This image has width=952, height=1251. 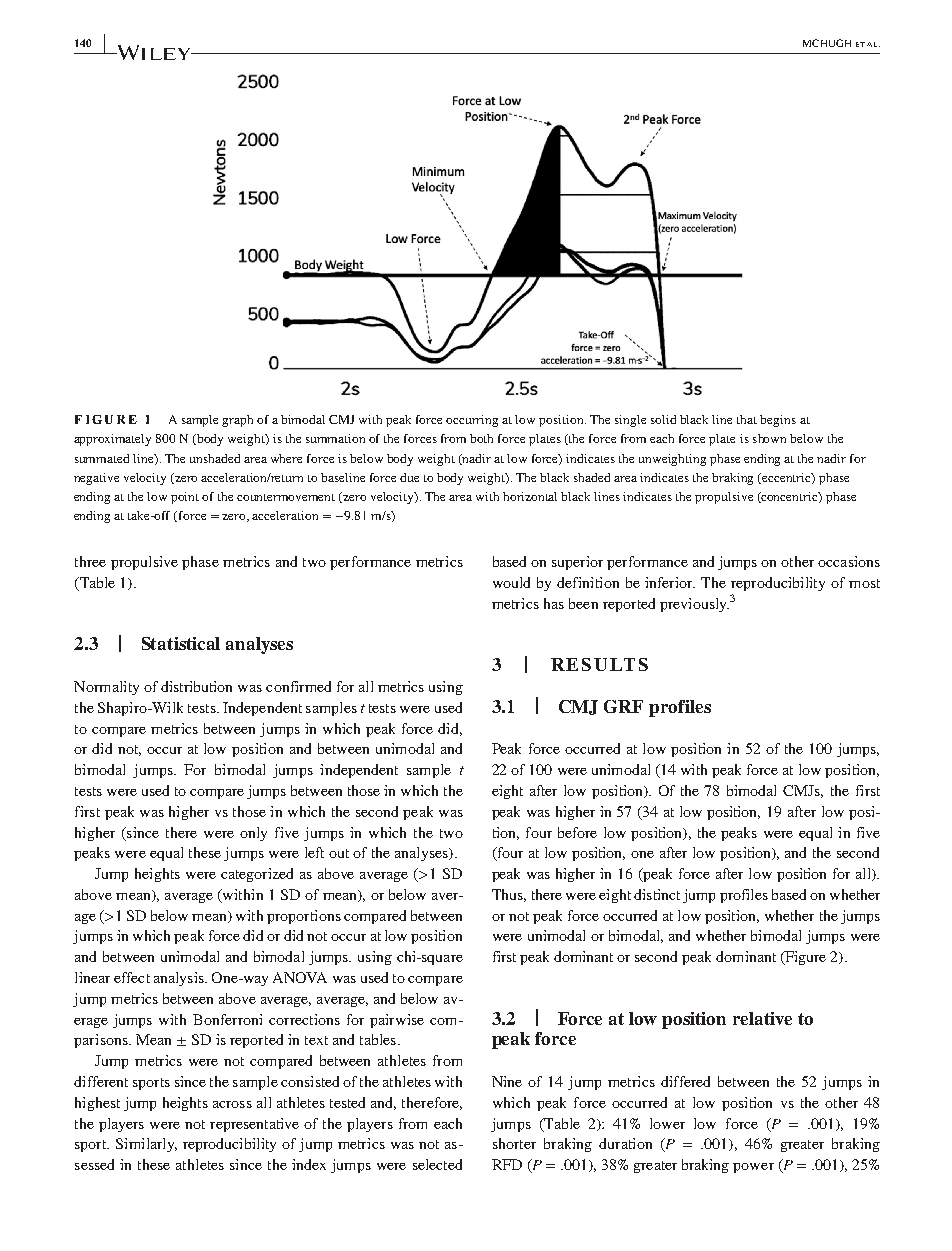 I want to click on power, so click(x=753, y=1168).
